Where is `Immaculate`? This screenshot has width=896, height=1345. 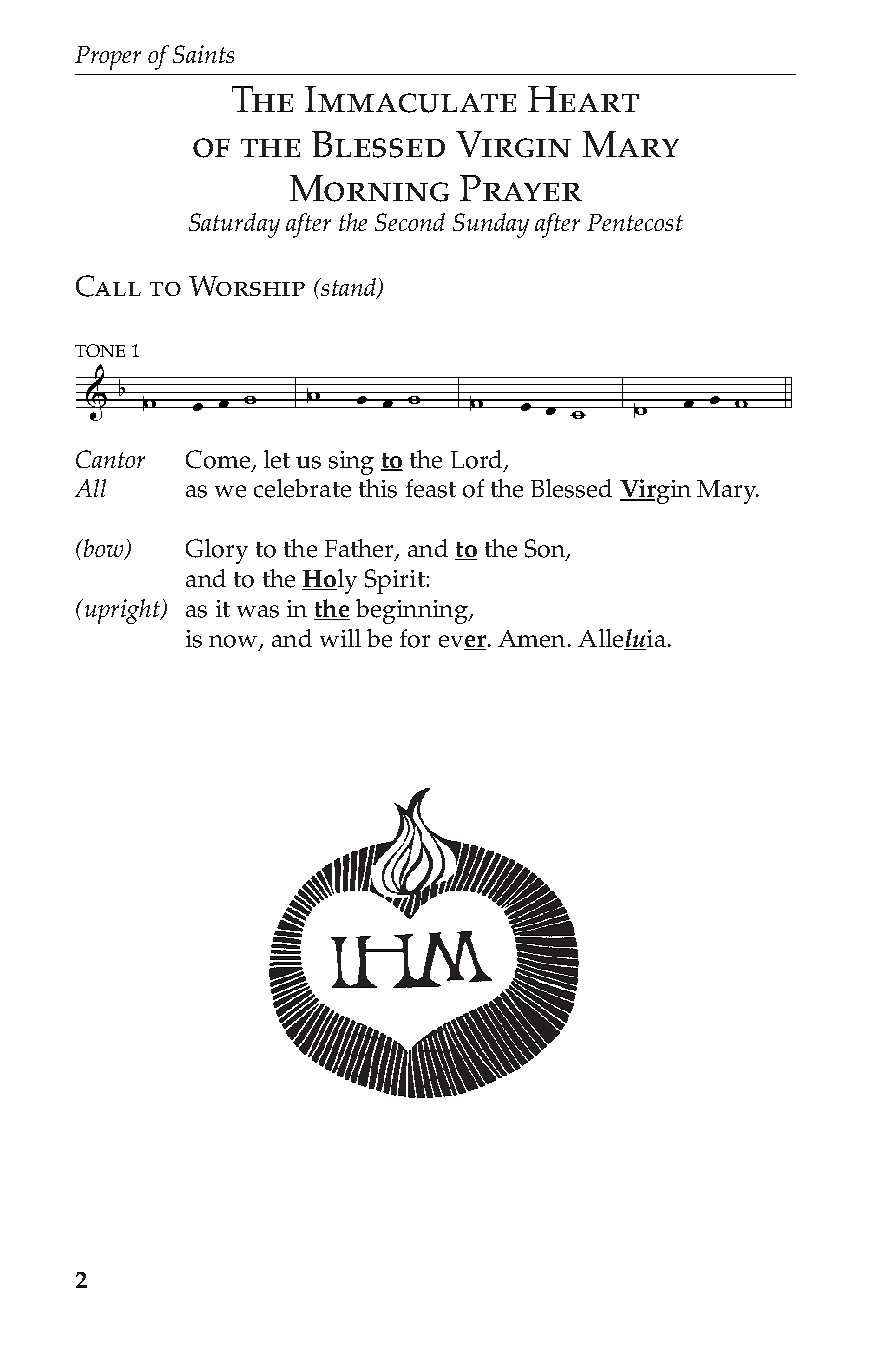
Immaculate is located at coordinates (410, 99).
